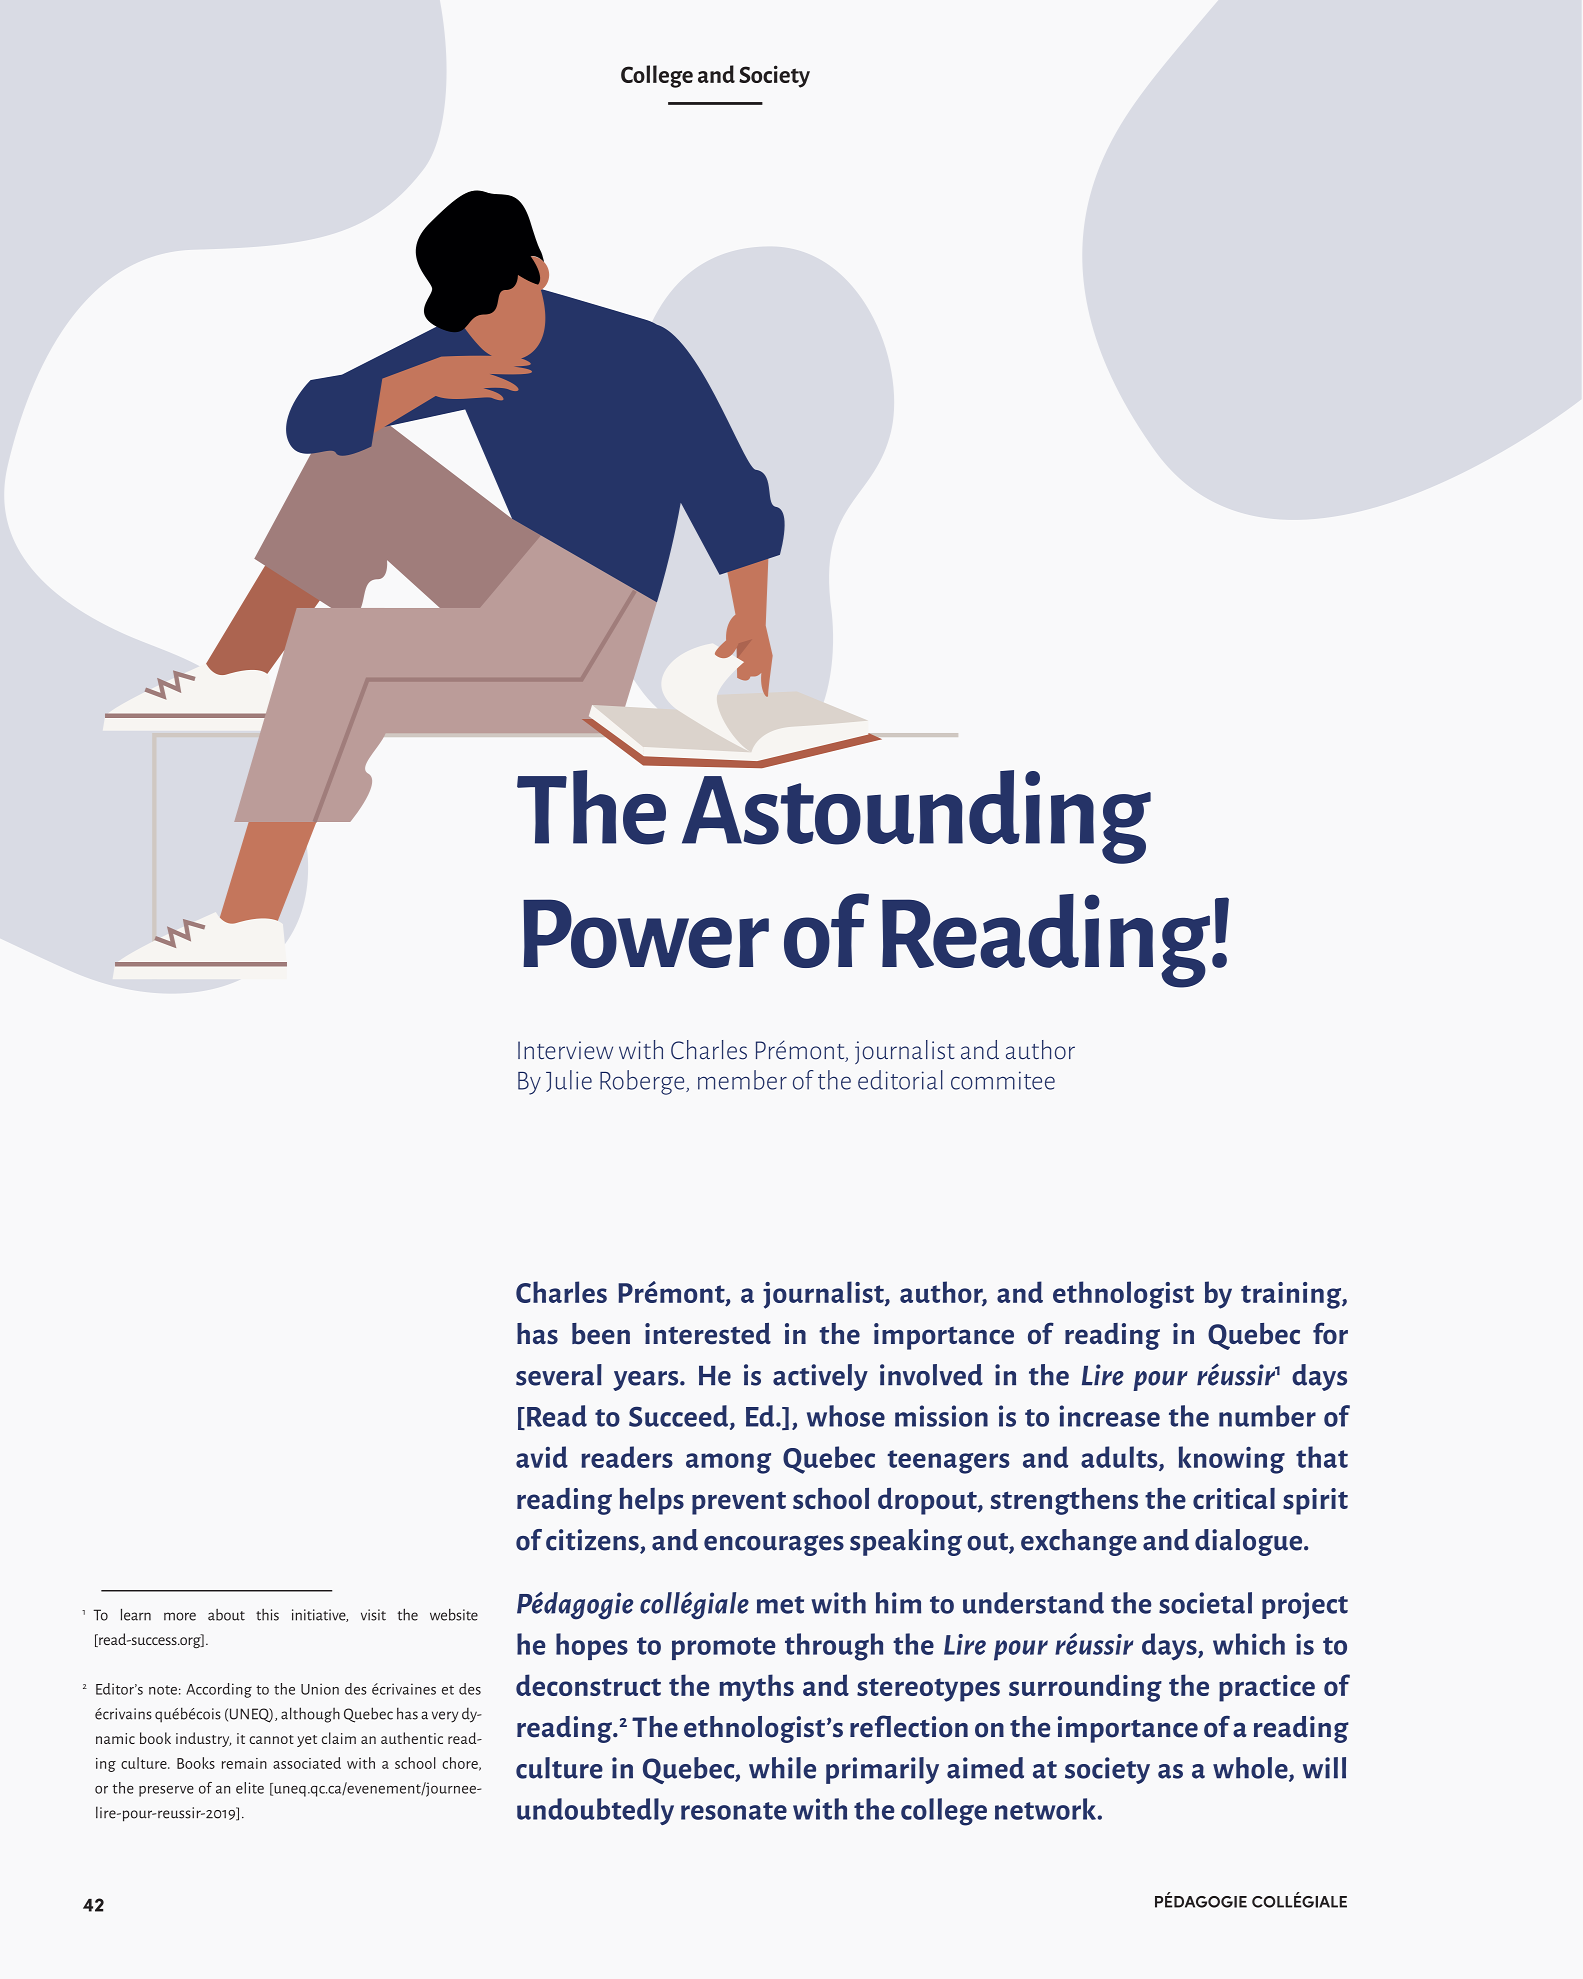  Describe the element at coordinates (916, 815) in the screenshot. I see `Astounding` at that location.
